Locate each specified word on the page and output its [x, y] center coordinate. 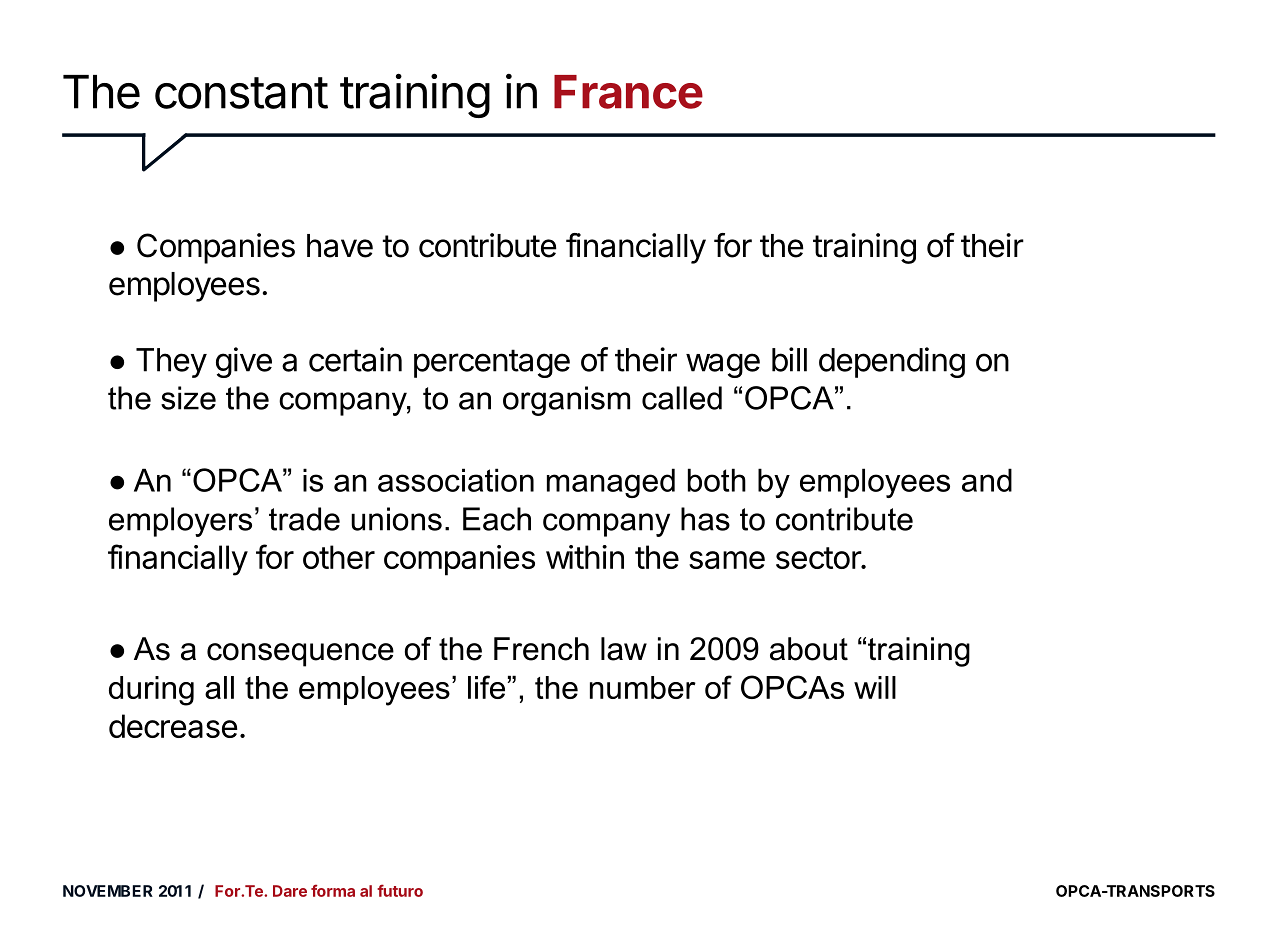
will [875, 687]
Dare [290, 891]
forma [333, 890]
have [340, 246]
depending [892, 362]
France [628, 92]
